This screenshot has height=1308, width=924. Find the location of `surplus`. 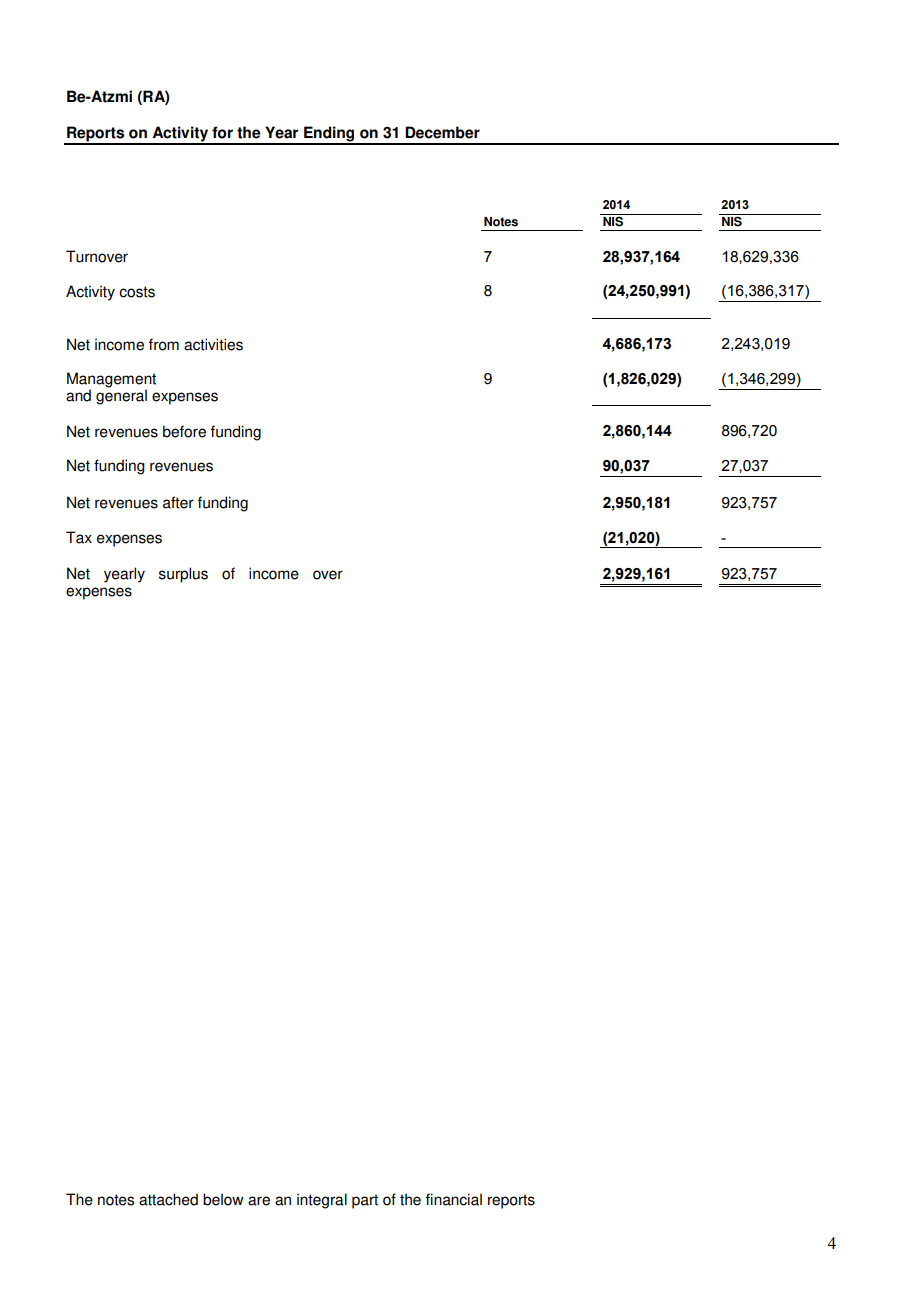

surplus is located at coordinates (183, 575).
